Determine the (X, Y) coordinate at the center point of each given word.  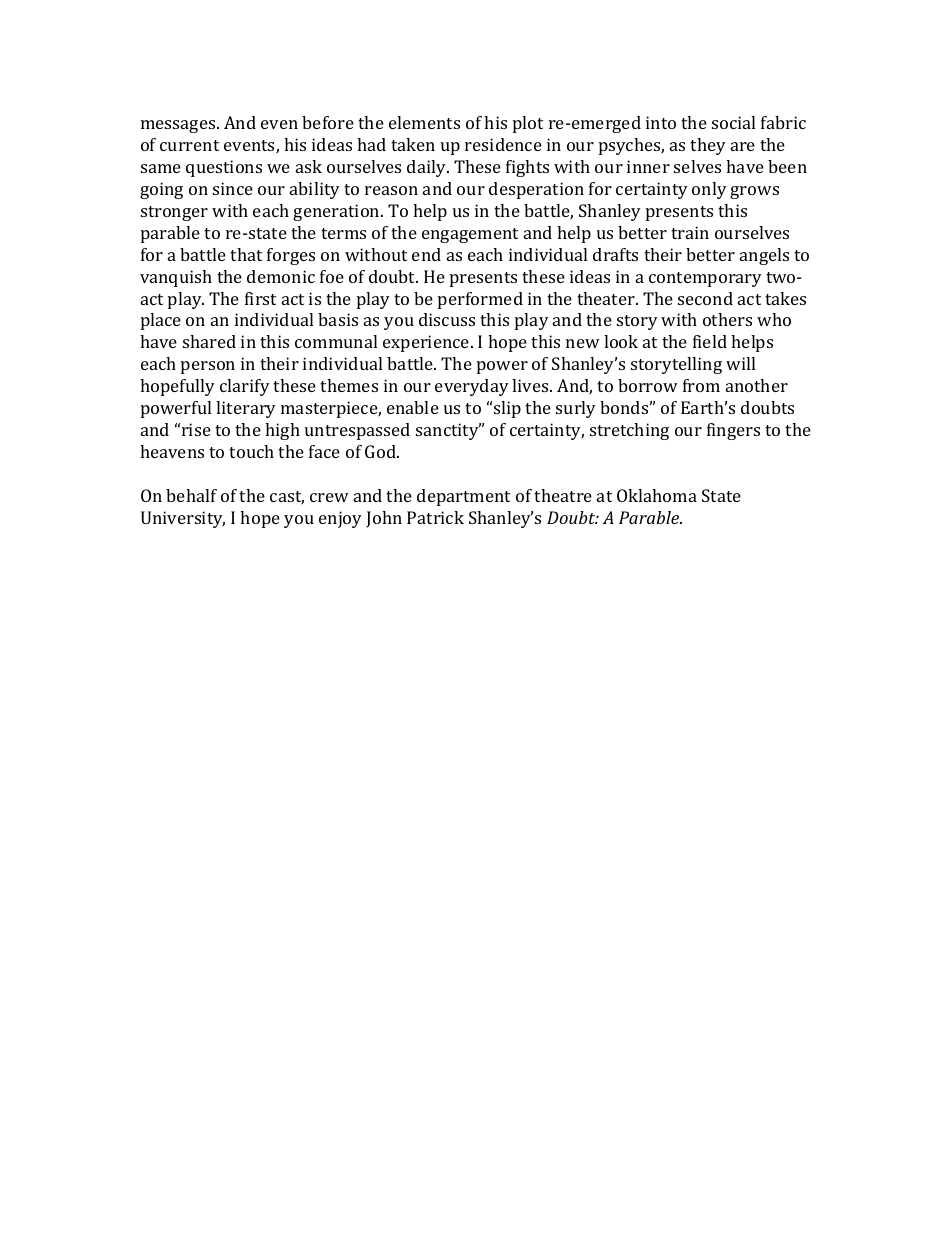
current (189, 145)
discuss (447, 319)
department (463, 497)
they (708, 146)
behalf (191, 495)
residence (503, 144)
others (727, 319)
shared (209, 341)
